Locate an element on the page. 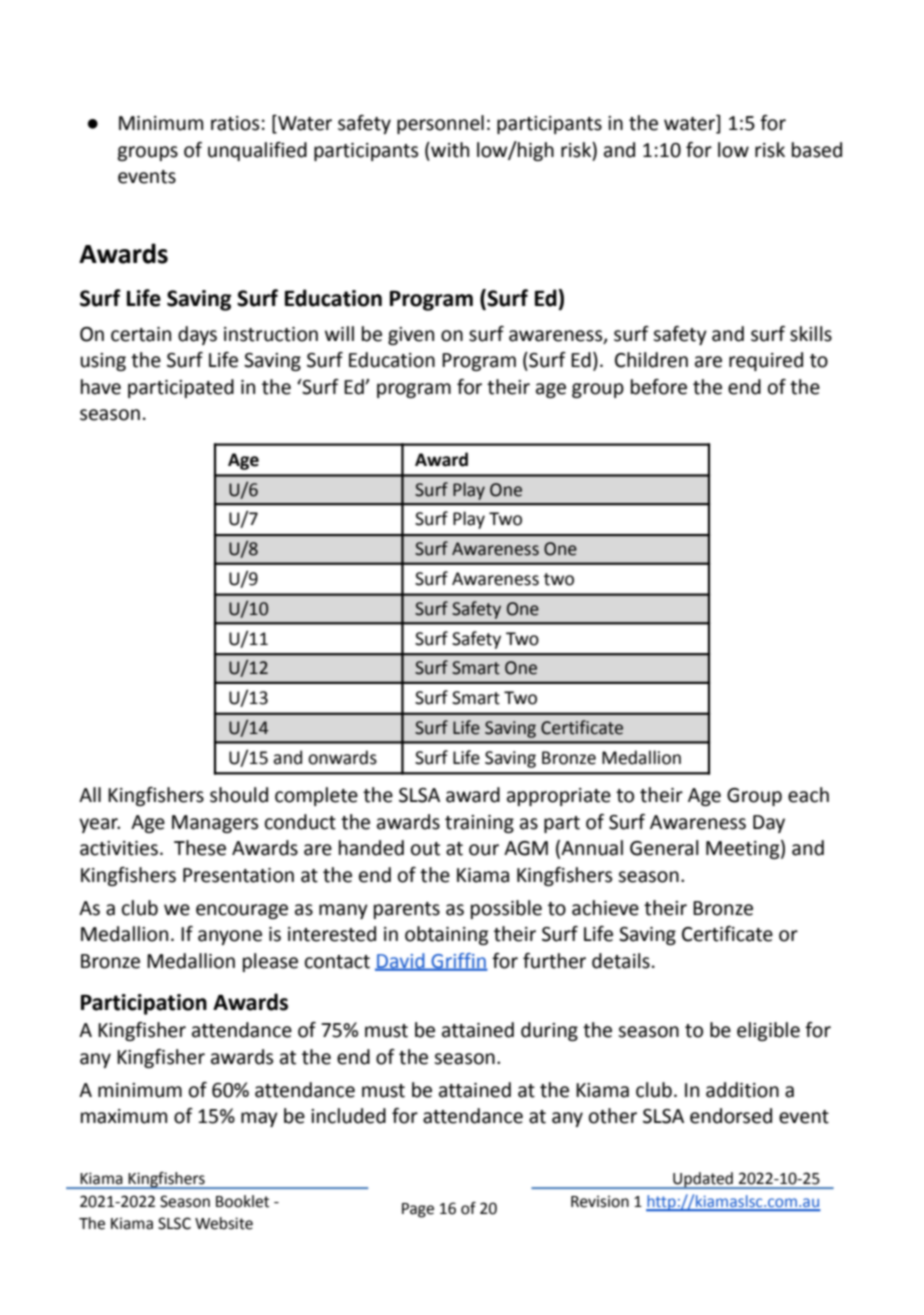 Image resolution: width=924 pixels, height=1315 pixels. should is located at coordinates (239, 795).
